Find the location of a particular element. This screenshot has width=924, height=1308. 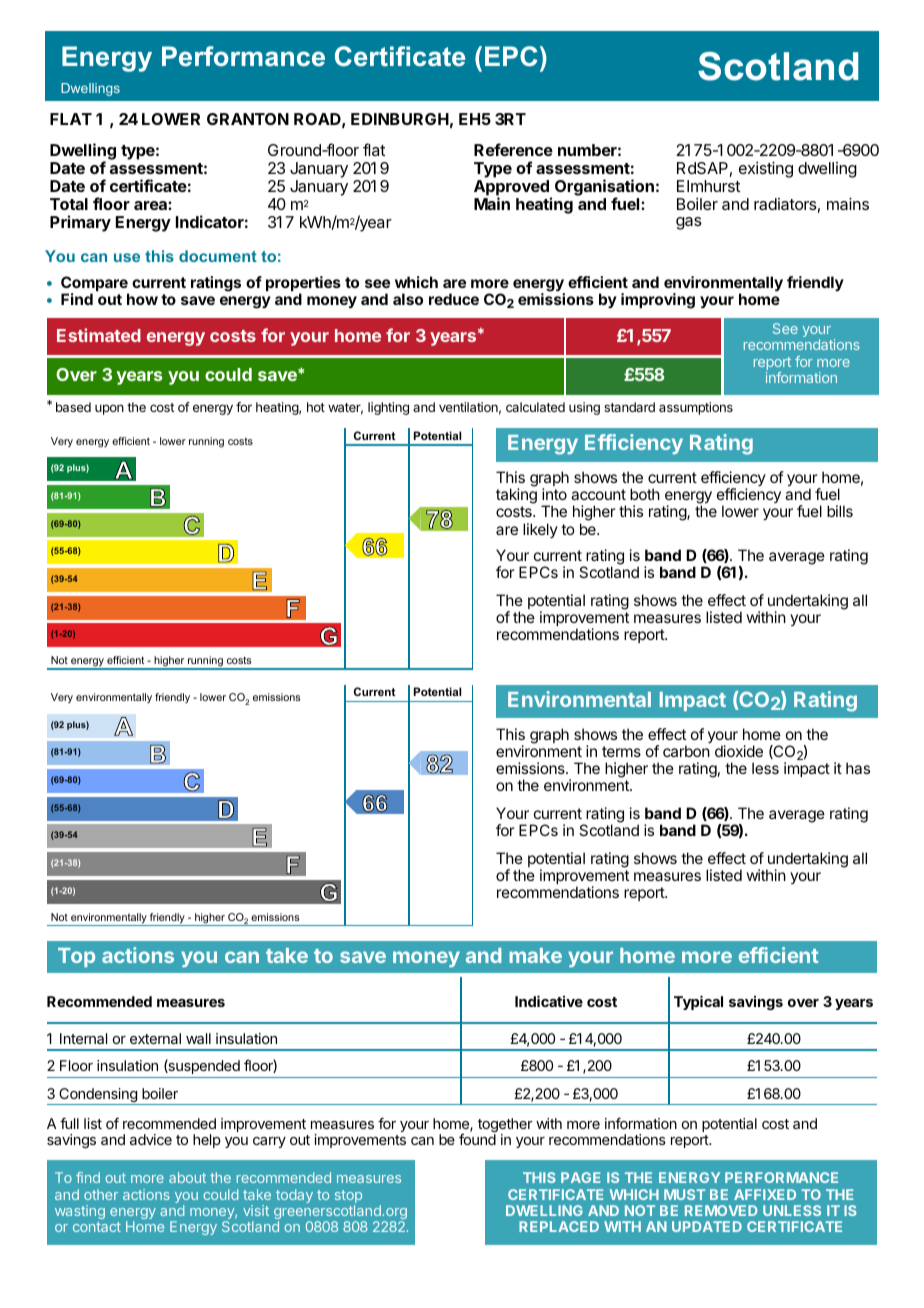

likely is located at coordinates (540, 530).
